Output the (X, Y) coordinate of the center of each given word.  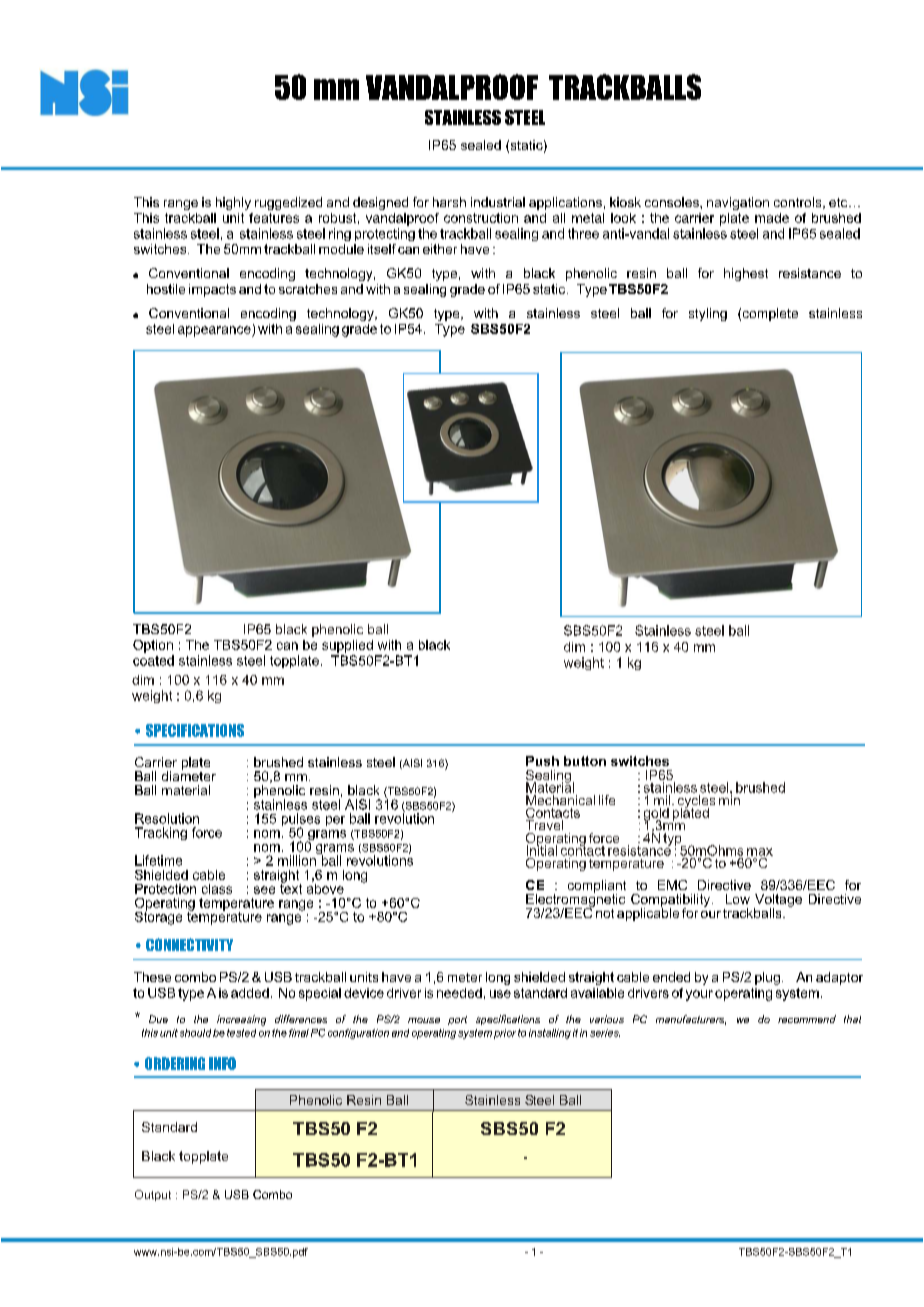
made (772, 218)
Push (542, 761)
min (729, 799)
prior (505, 1034)
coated (153, 660)
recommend (807, 1019)
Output (153, 1195)
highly (233, 203)
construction (481, 218)
